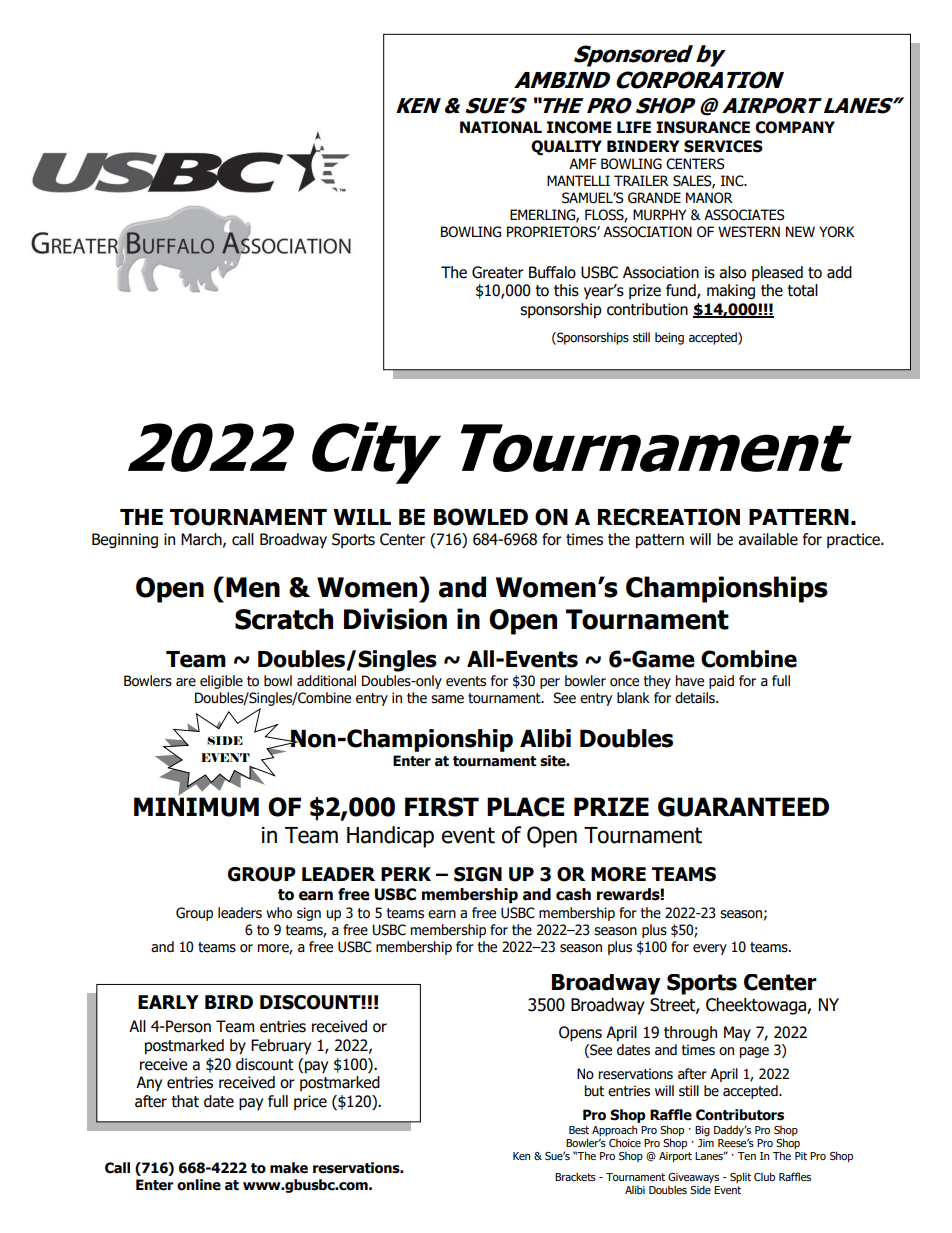 The image size is (952, 1233). What do you see at coordinates (723, 146) in the screenshot?
I see `SERVICES` at bounding box center [723, 146].
